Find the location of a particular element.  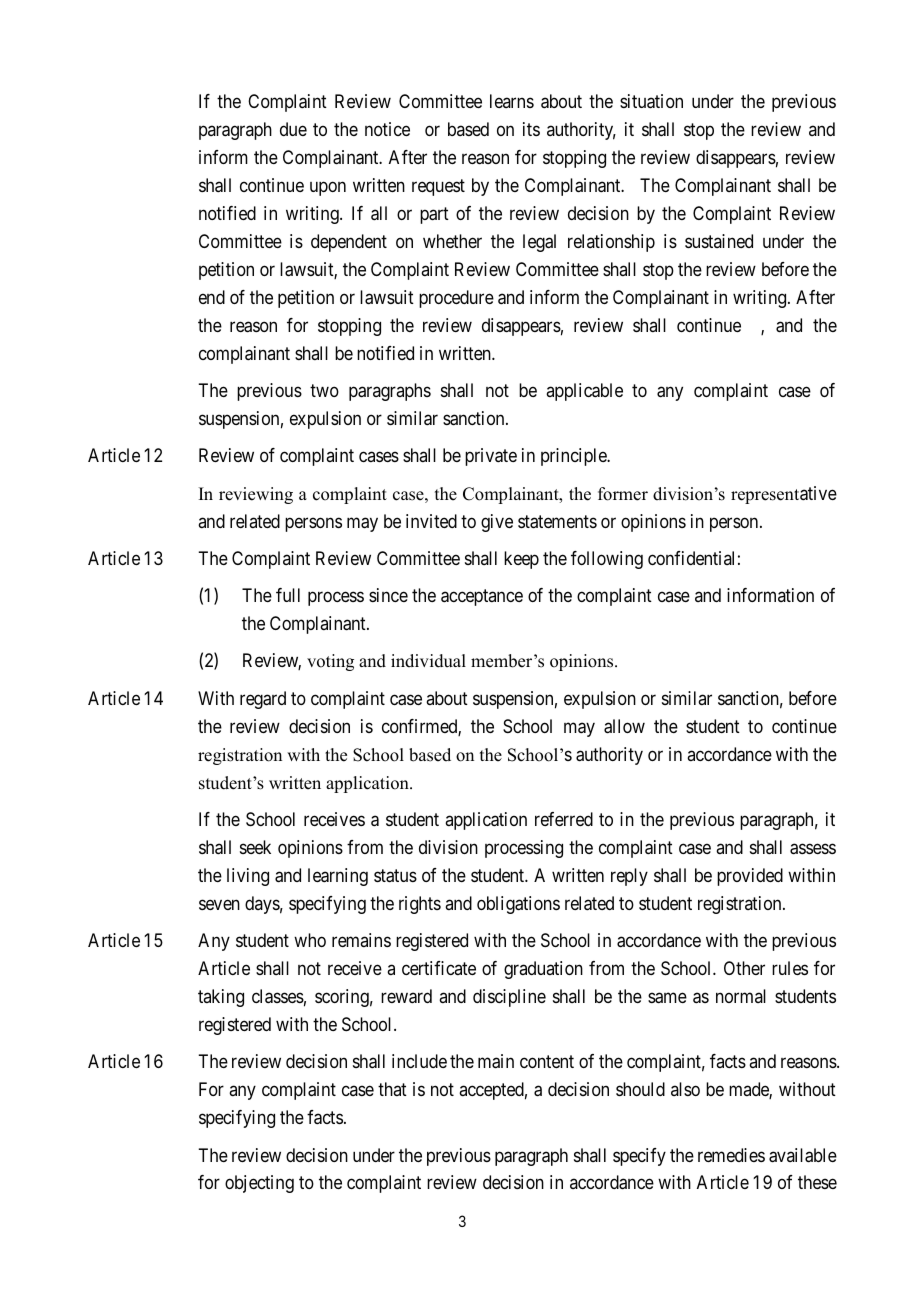

acceptance is located at coordinates (482, 597).
